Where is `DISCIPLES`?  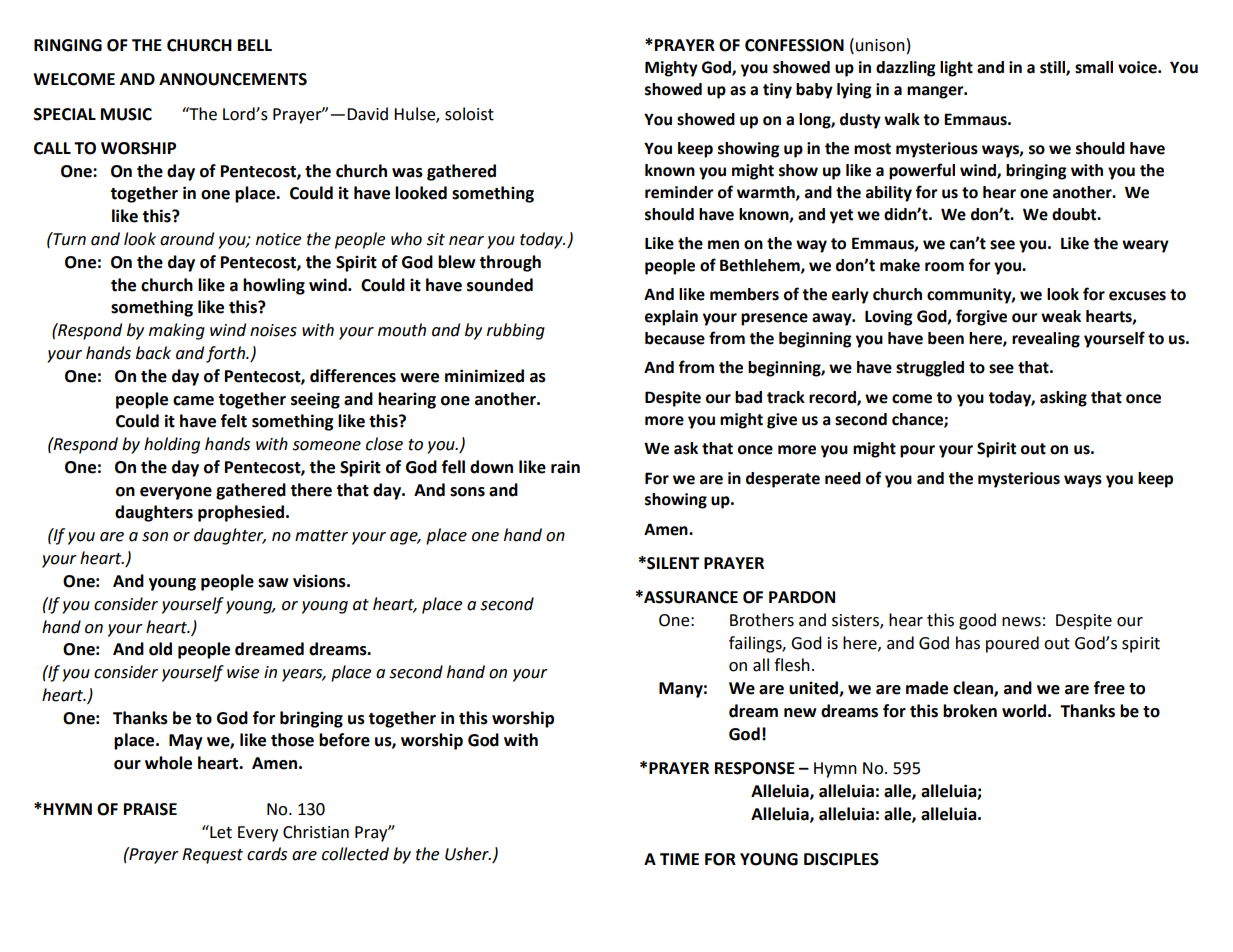
DISCIPLES is located at coordinates (841, 859).
